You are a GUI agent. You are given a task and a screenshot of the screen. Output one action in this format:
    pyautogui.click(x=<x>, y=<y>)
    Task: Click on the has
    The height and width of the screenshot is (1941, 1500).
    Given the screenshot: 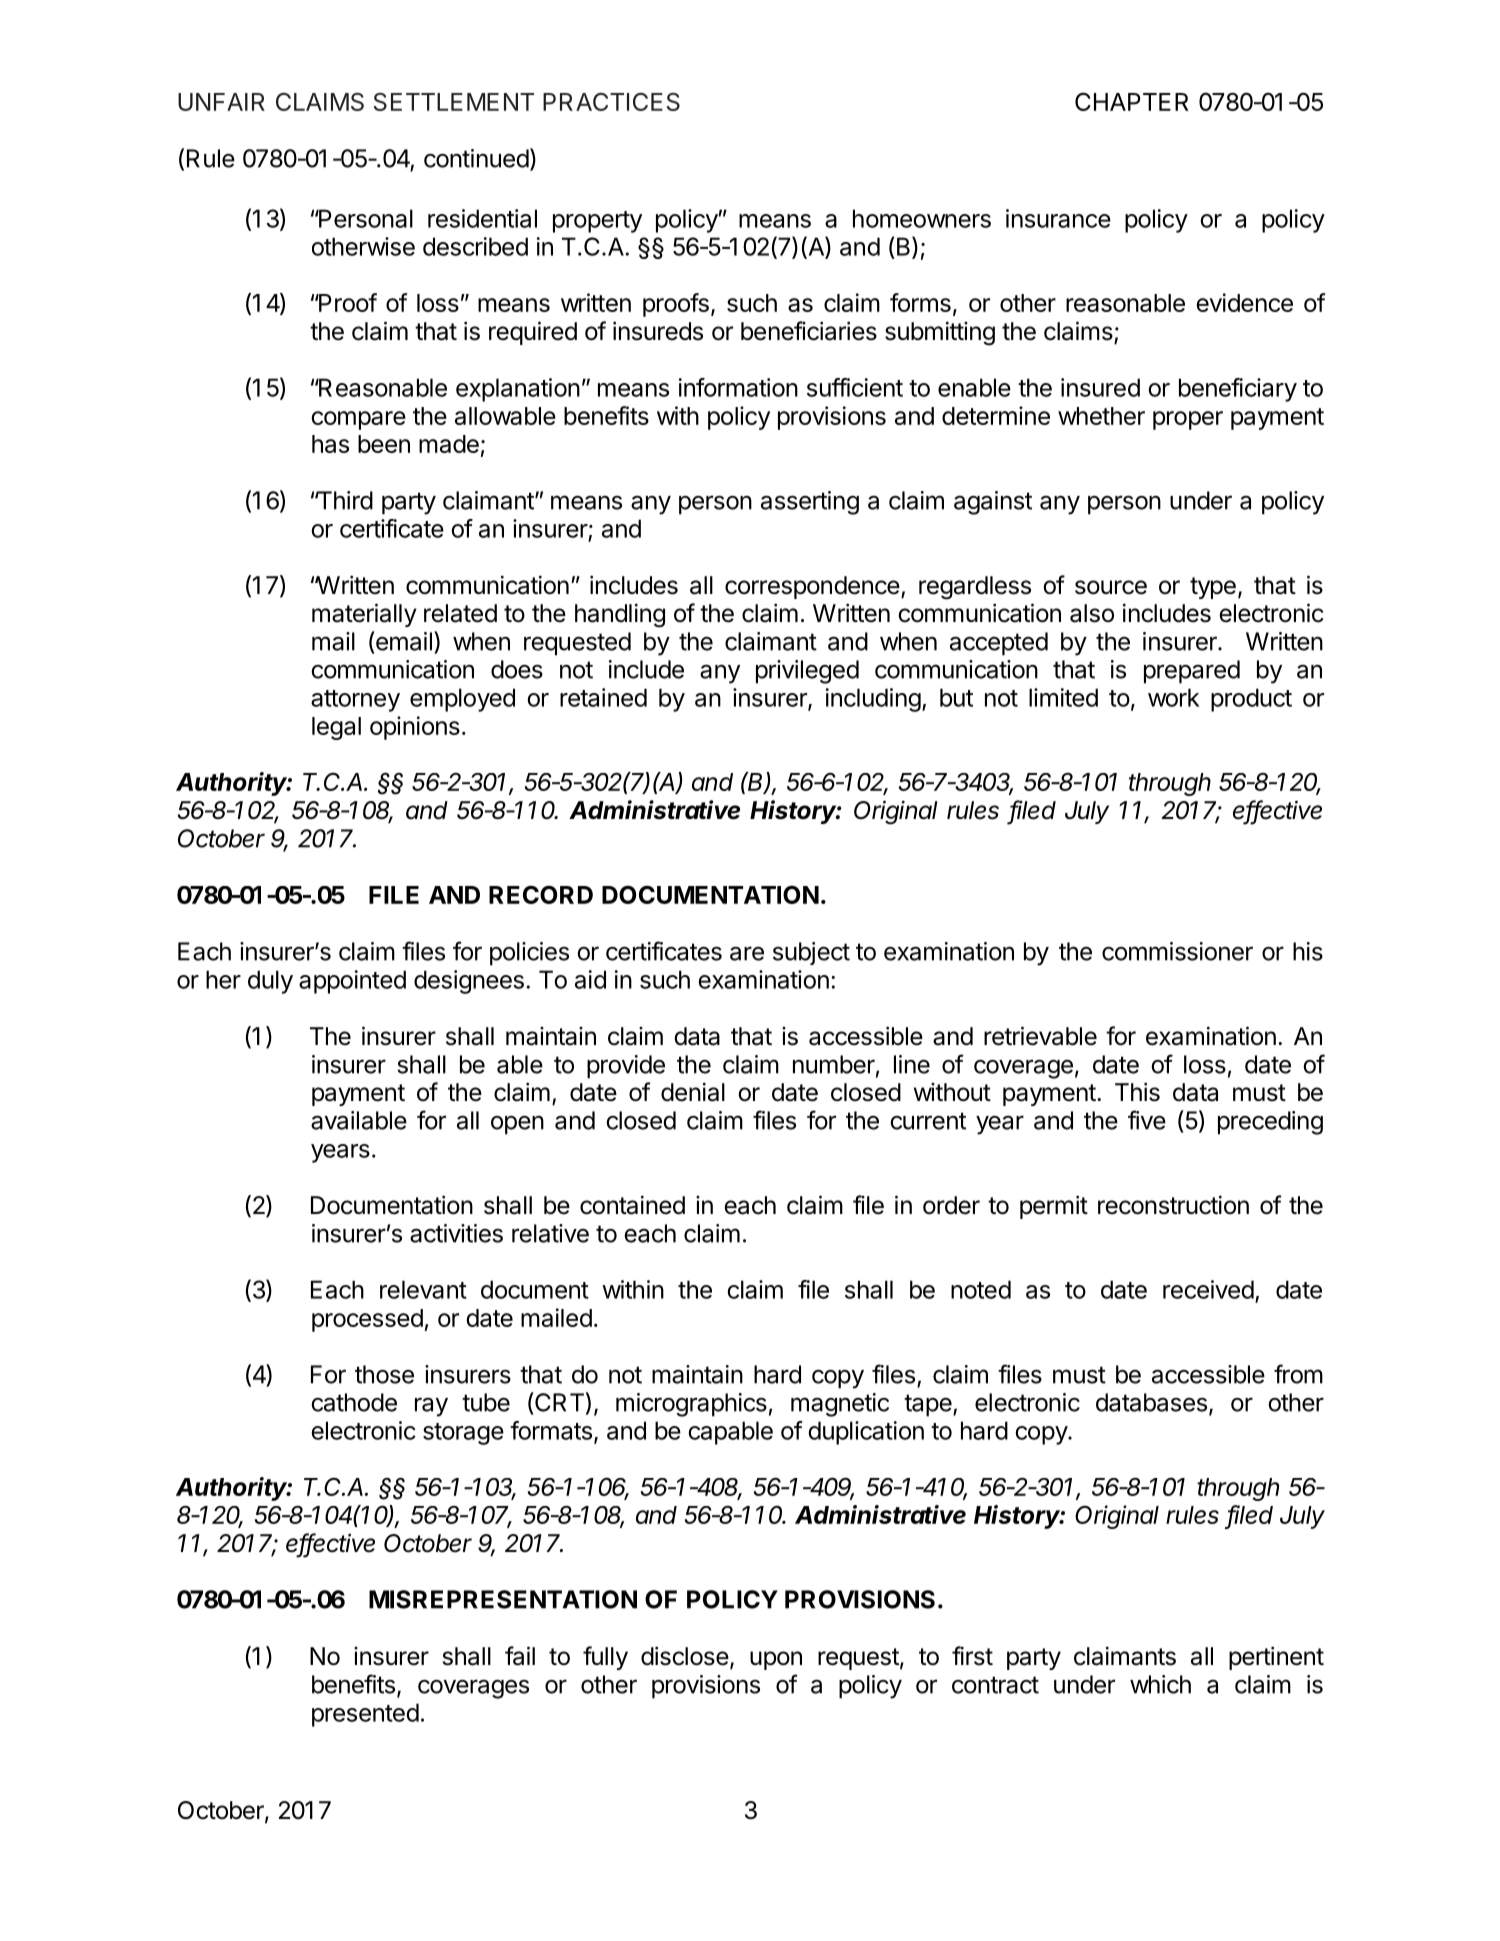 What is the action you would take?
    pyautogui.click(x=330, y=444)
